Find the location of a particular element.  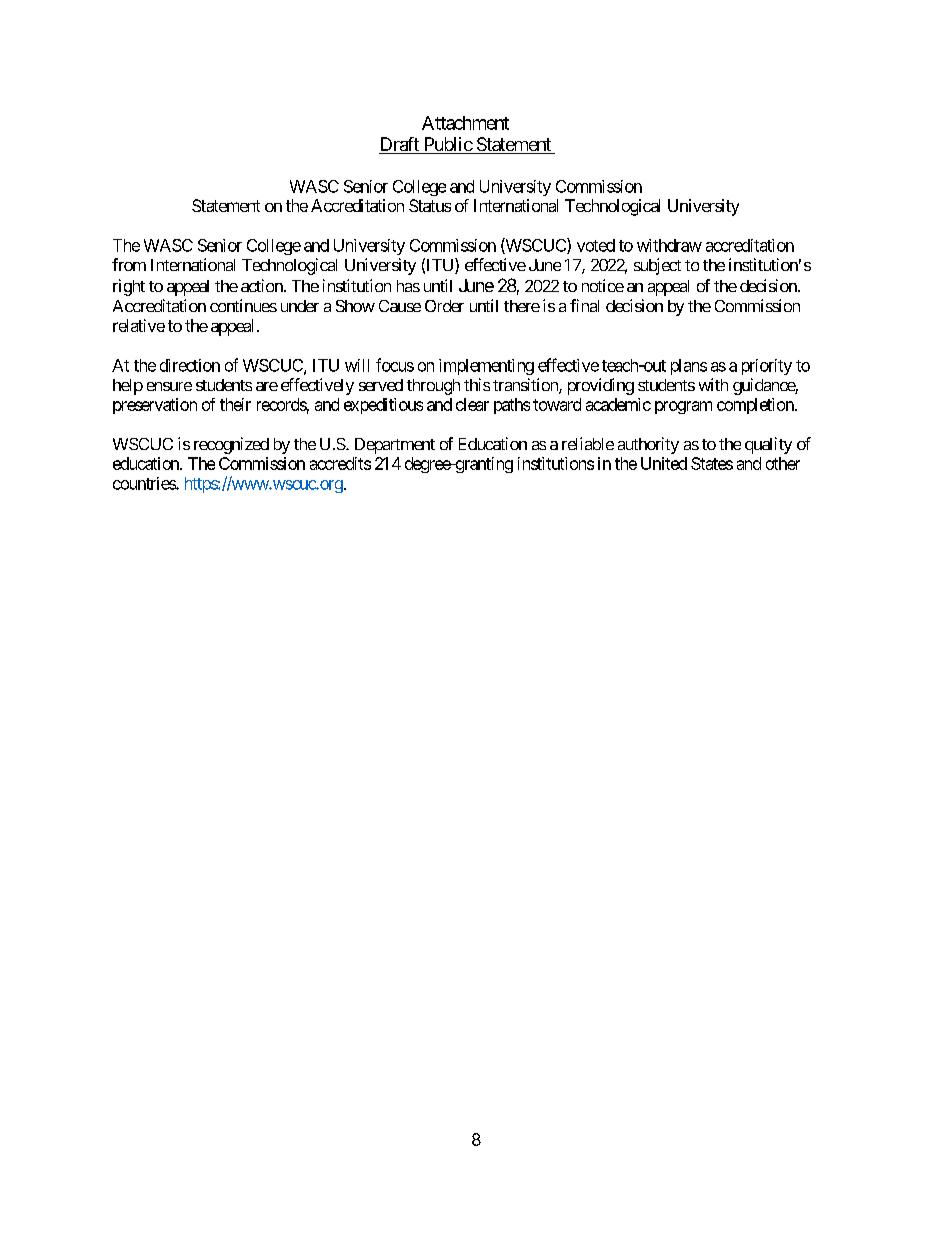

priority is located at coordinates (767, 367).
